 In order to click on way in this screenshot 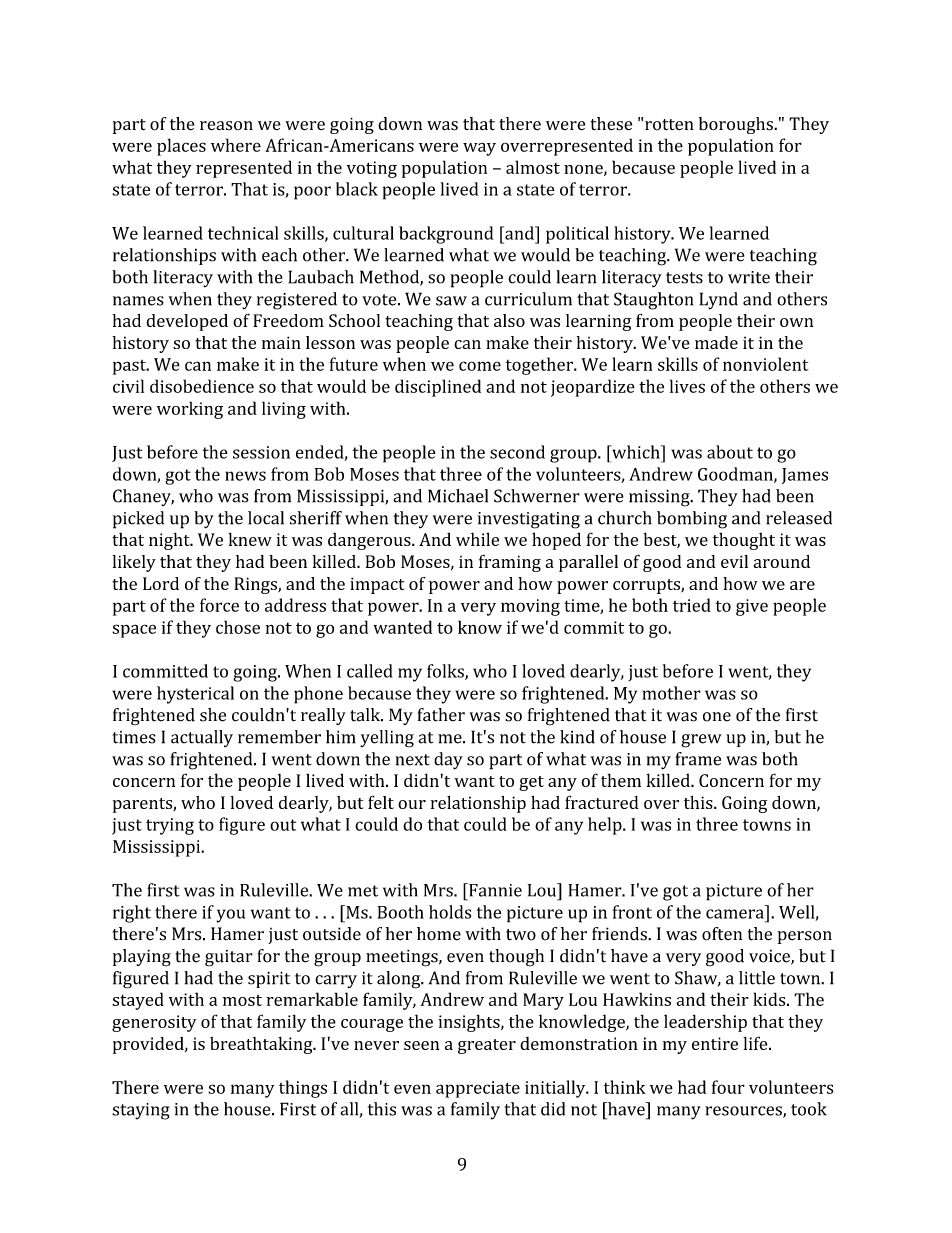, I will do `click(479, 149)`.
